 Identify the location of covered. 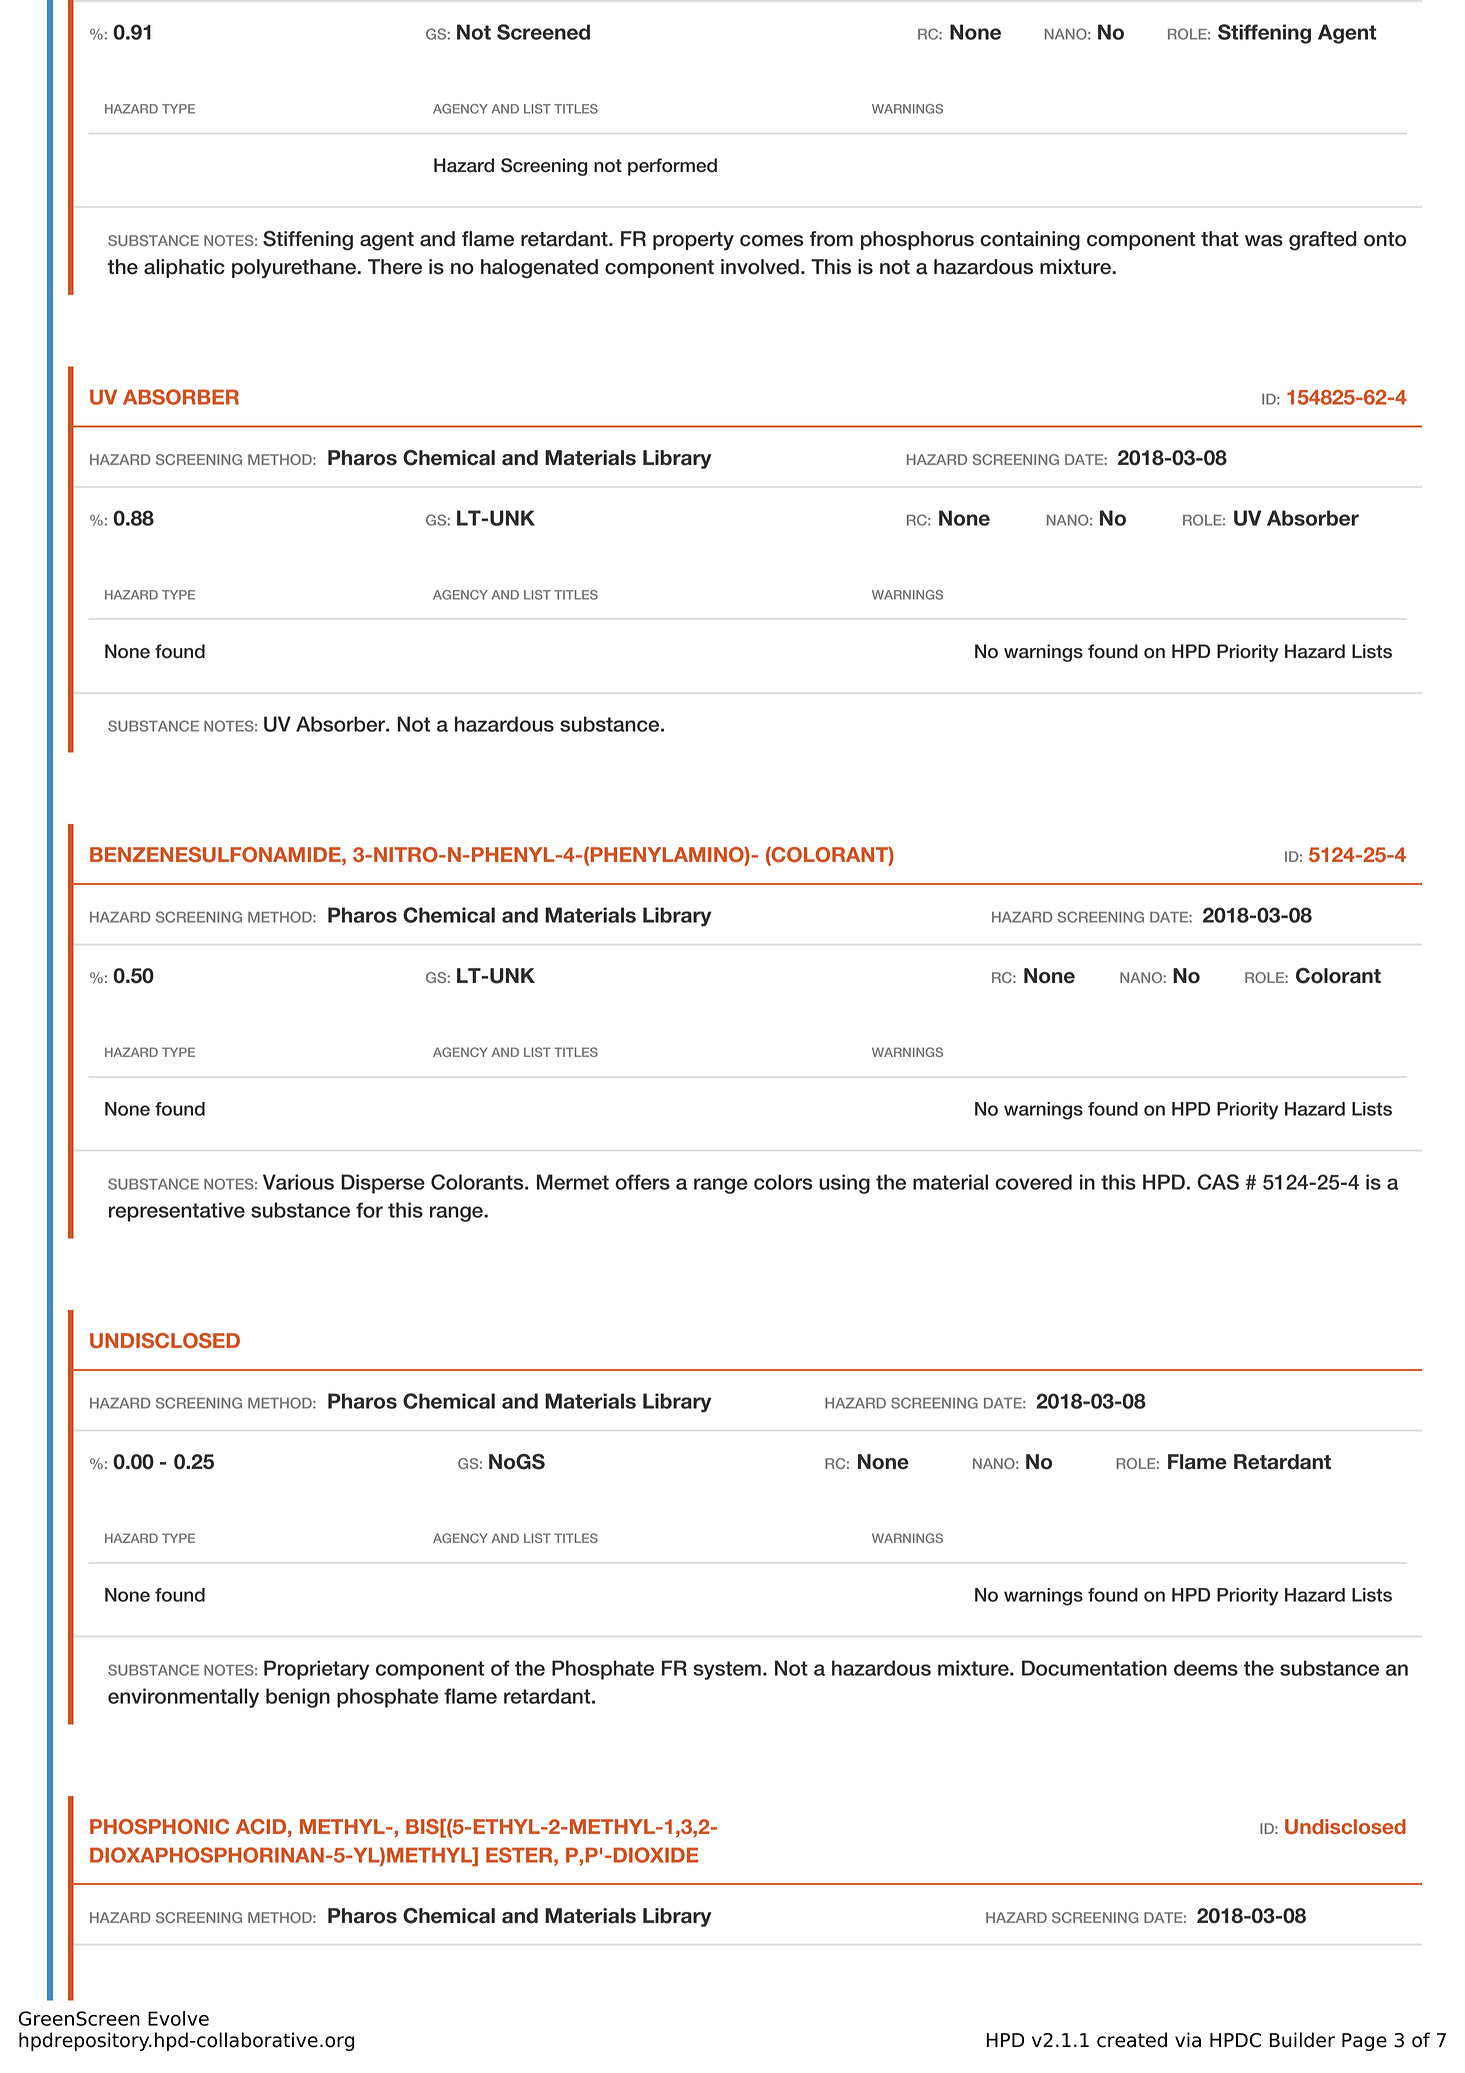
(1033, 1182).
